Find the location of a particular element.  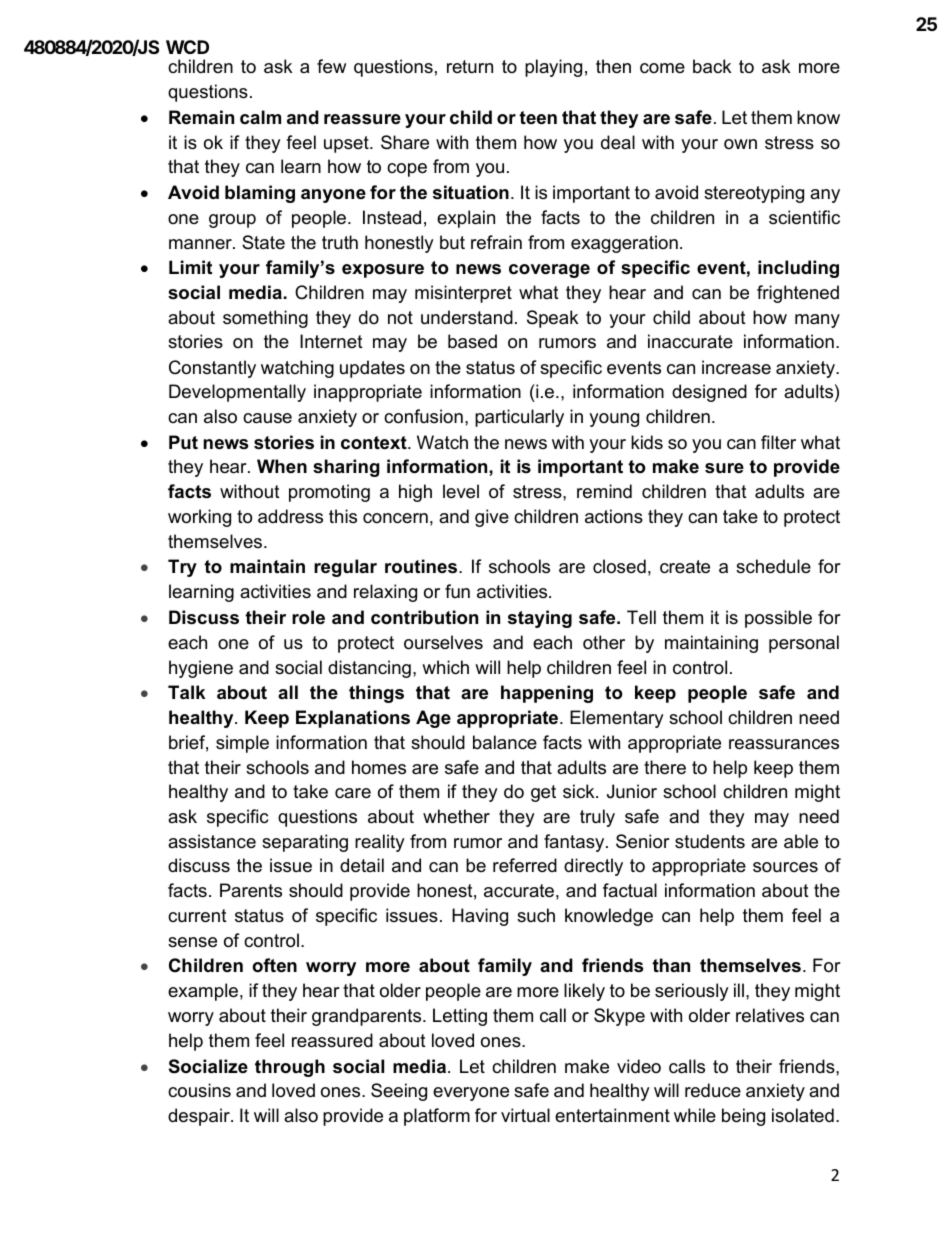

calm is located at coordinates (260, 117).
